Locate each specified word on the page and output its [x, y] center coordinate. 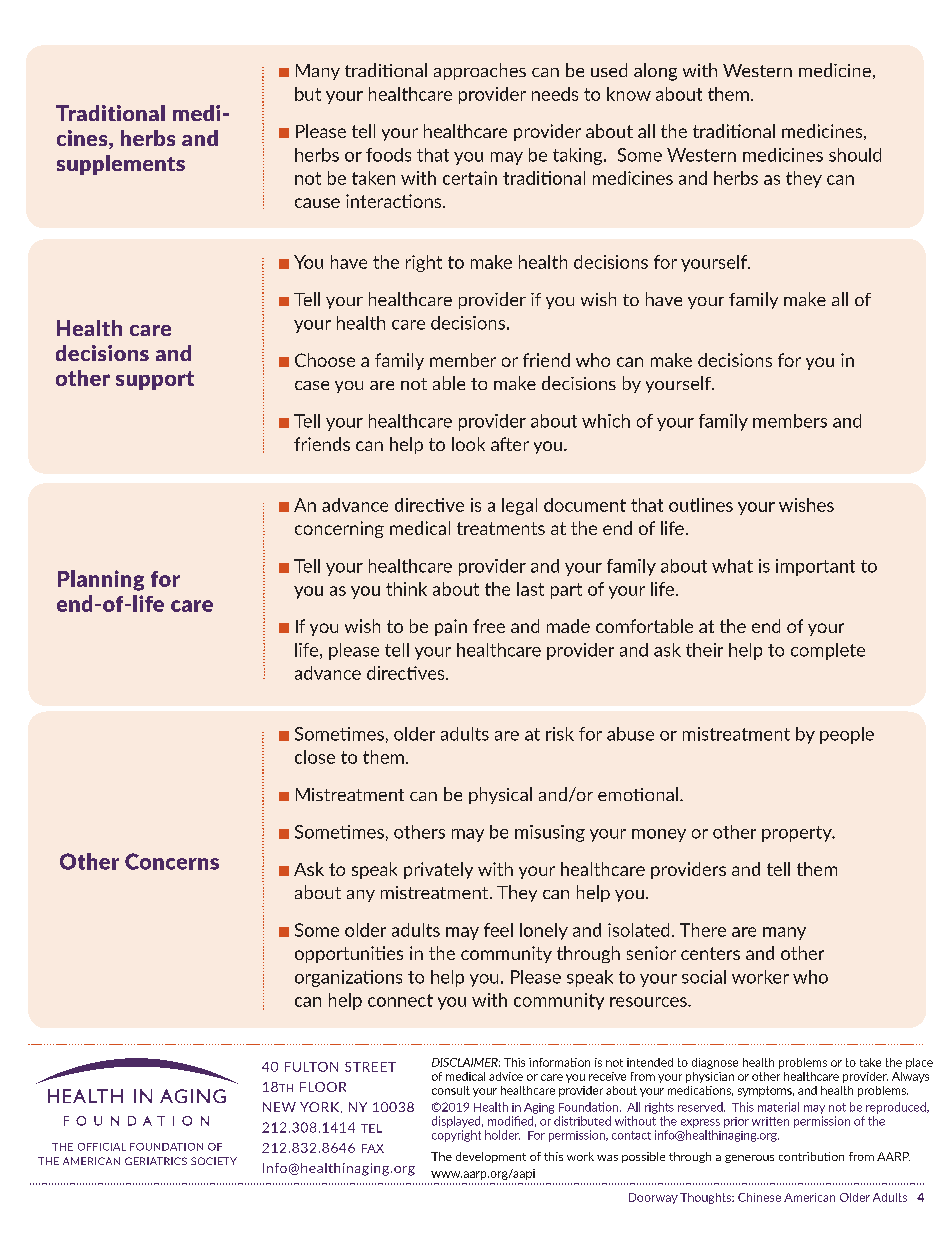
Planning [101, 580]
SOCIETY [214, 1161]
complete [828, 651]
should [855, 155]
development [491, 1157]
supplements [121, 165]
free [489, 626]
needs [555, 94]
